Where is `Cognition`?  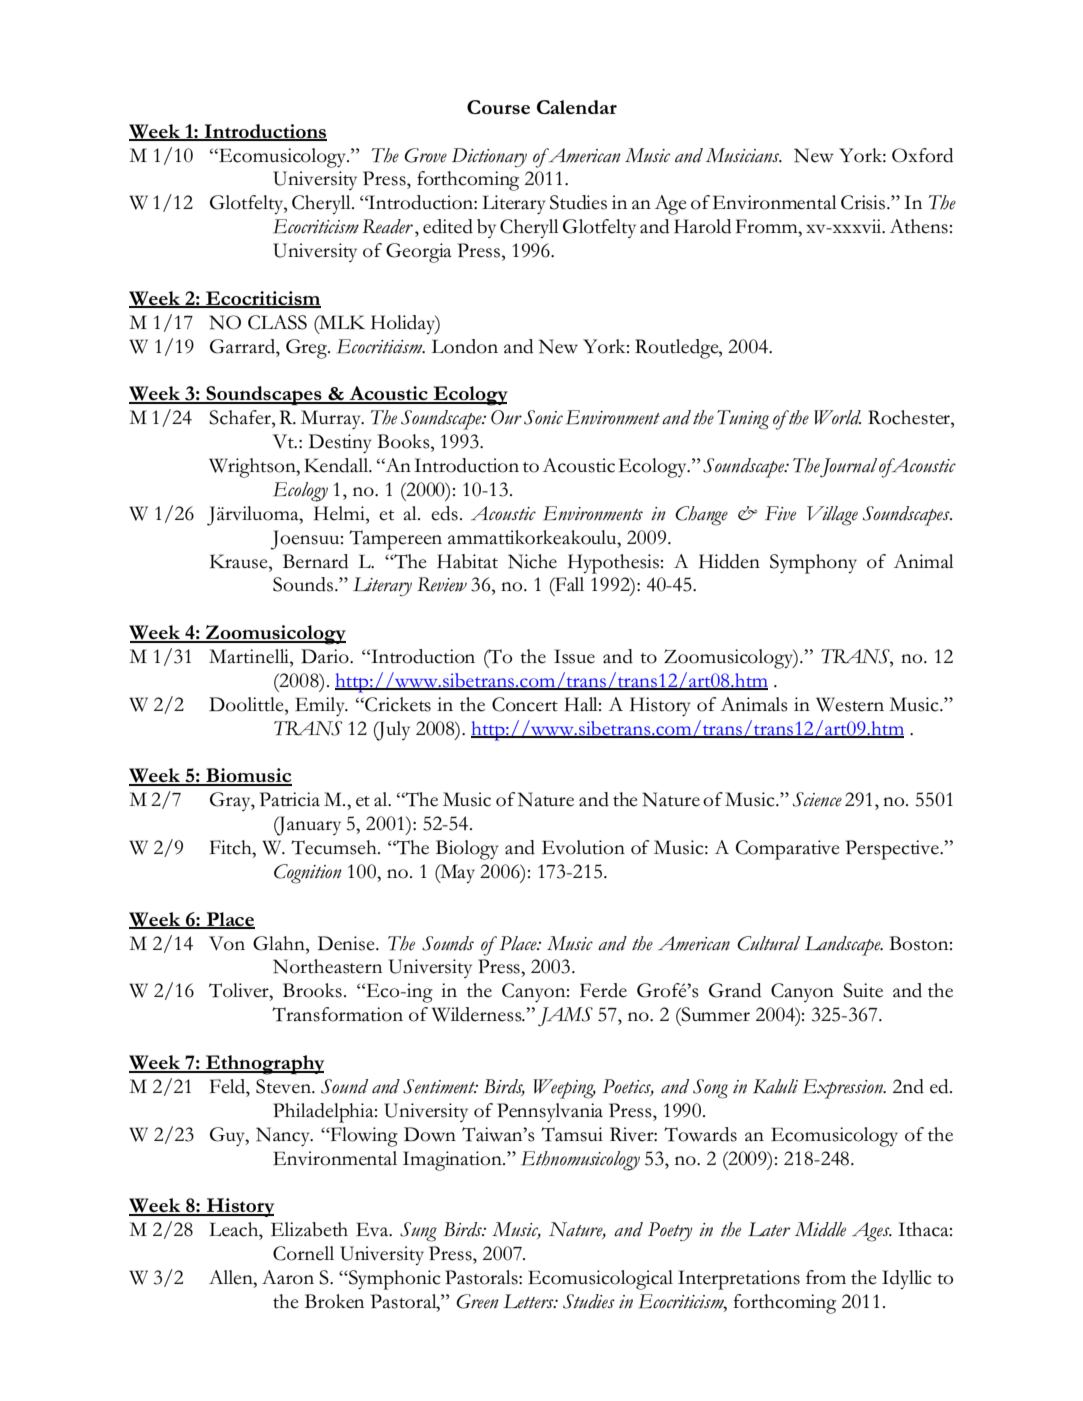
Cognition is located at coordinates (308, 874).
